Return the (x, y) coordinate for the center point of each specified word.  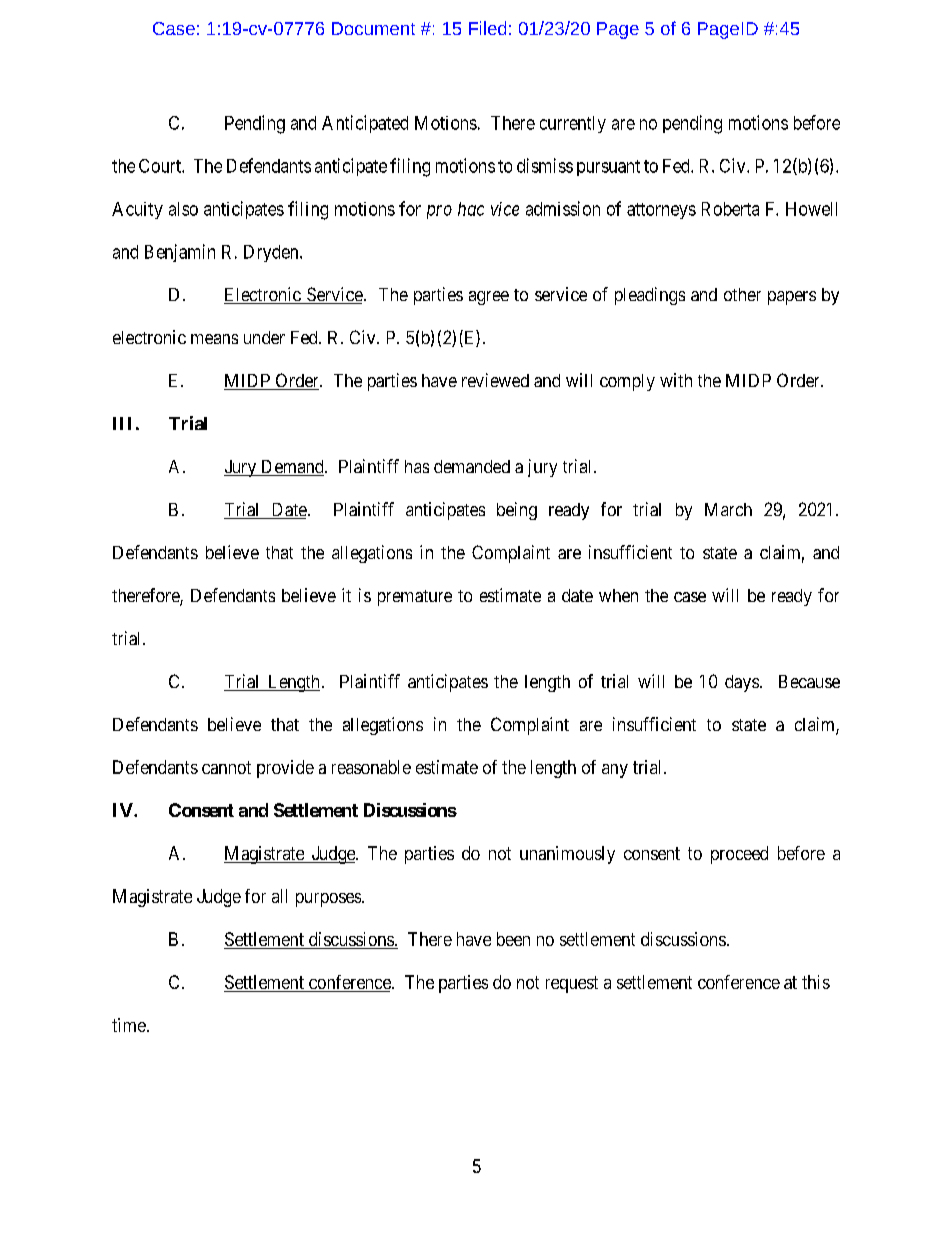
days (742, 683)
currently (573, 124)
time (129, 1025)
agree (489, 298)
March (728, 509)
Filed (487, 28)
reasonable (371, 767)
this (816, 982)
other (742, 294)
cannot (226, 767)
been (513, 939)
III (122, 423)
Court (161, 166)
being (517, 511)
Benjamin (180, 253)
